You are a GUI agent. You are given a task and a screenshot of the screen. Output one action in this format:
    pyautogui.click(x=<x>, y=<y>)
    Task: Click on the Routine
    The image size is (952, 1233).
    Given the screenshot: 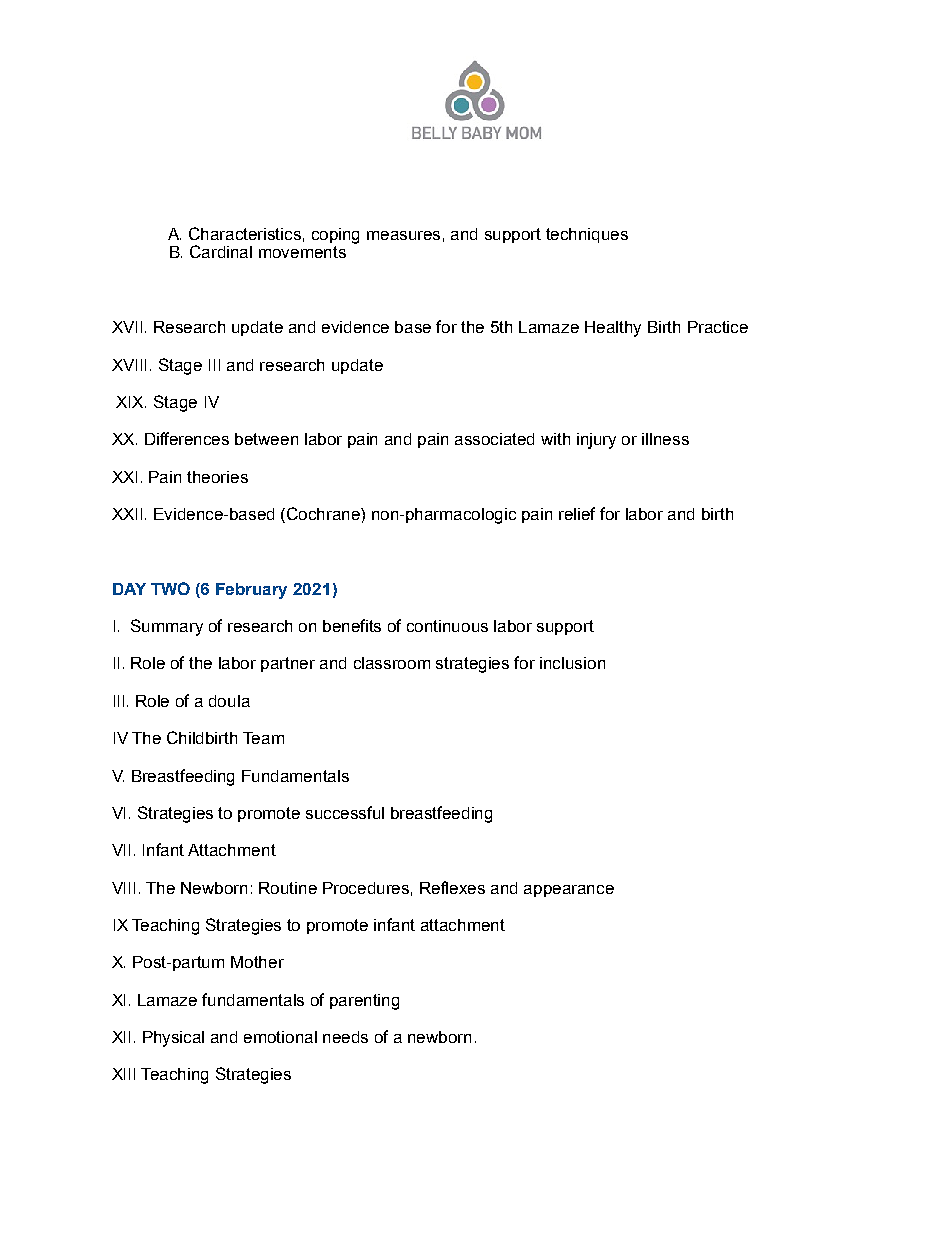 What is the action you would take?
    pyautogui.click(x=288, y=888)
